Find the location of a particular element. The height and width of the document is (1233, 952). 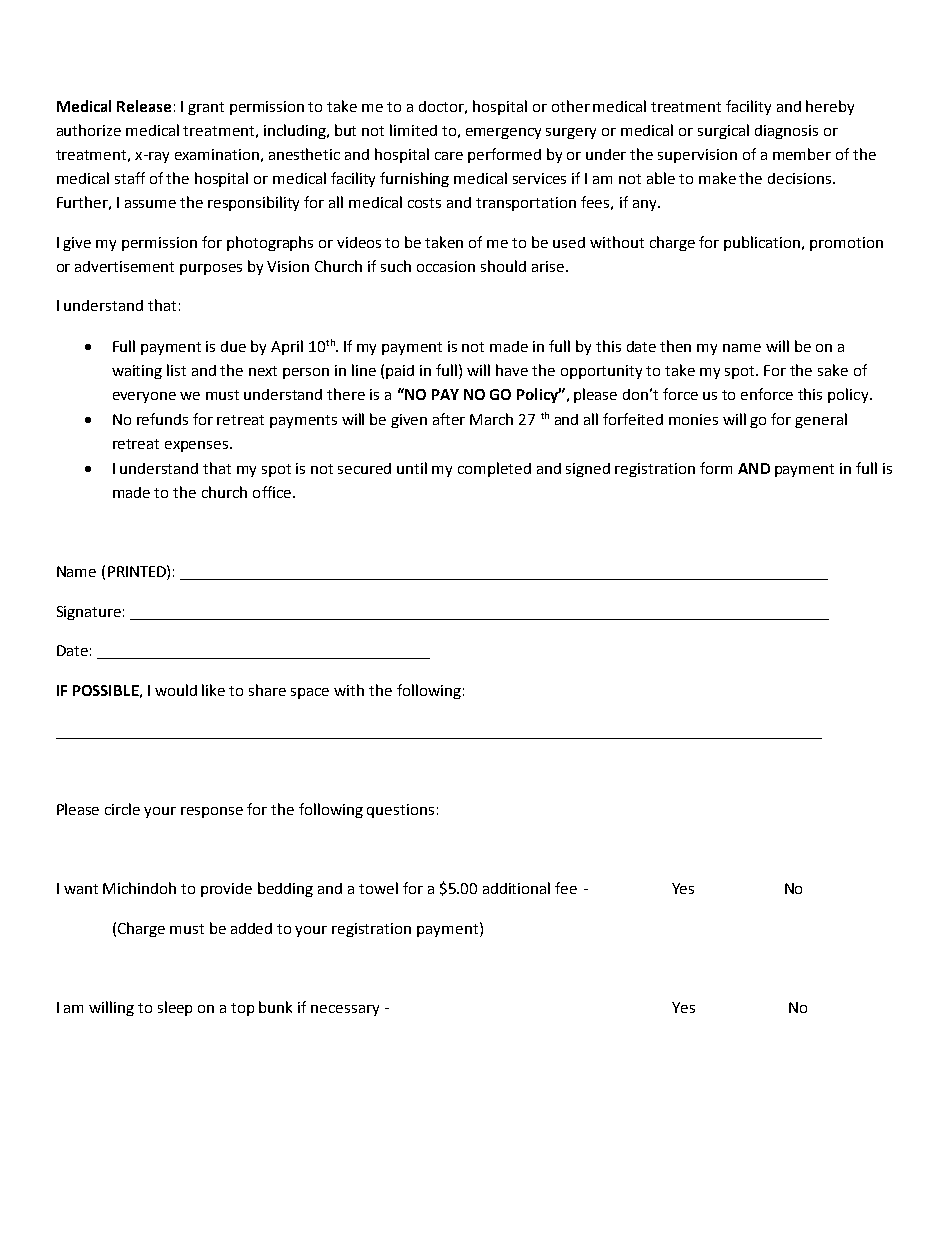

sleep is located at coordinates (175, 1008).
